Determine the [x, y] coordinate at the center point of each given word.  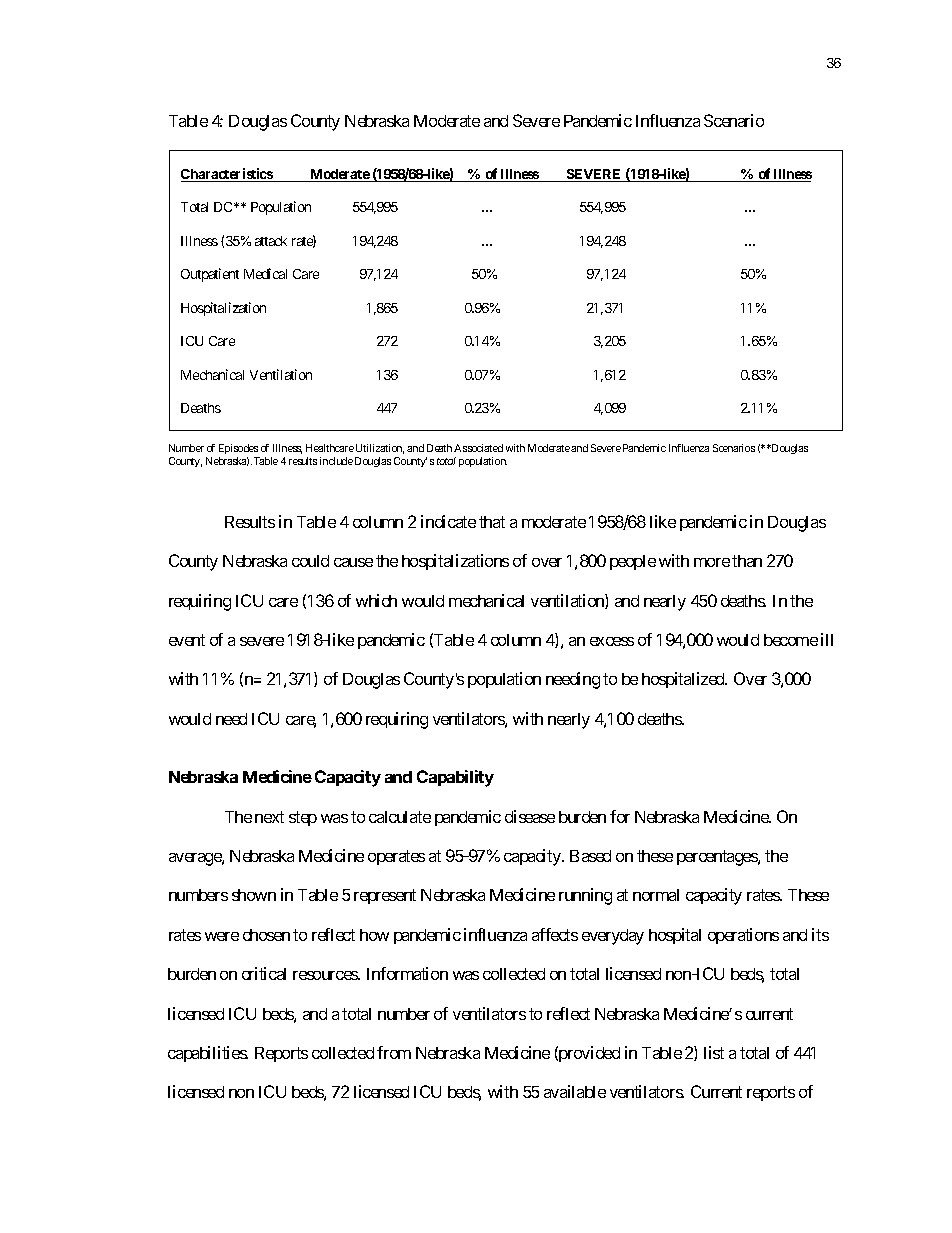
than [747, 561]
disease [530, 816]
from [394, 1052]
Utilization [380, 449]
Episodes [238, 449]
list [714, 1052]
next [269, 817]
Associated [478, 448]
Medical [265, 273]
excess [612, 641]
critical [264, 973]
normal [656, 895]
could [310, 561]
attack [271, 241]
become [791, 640]
